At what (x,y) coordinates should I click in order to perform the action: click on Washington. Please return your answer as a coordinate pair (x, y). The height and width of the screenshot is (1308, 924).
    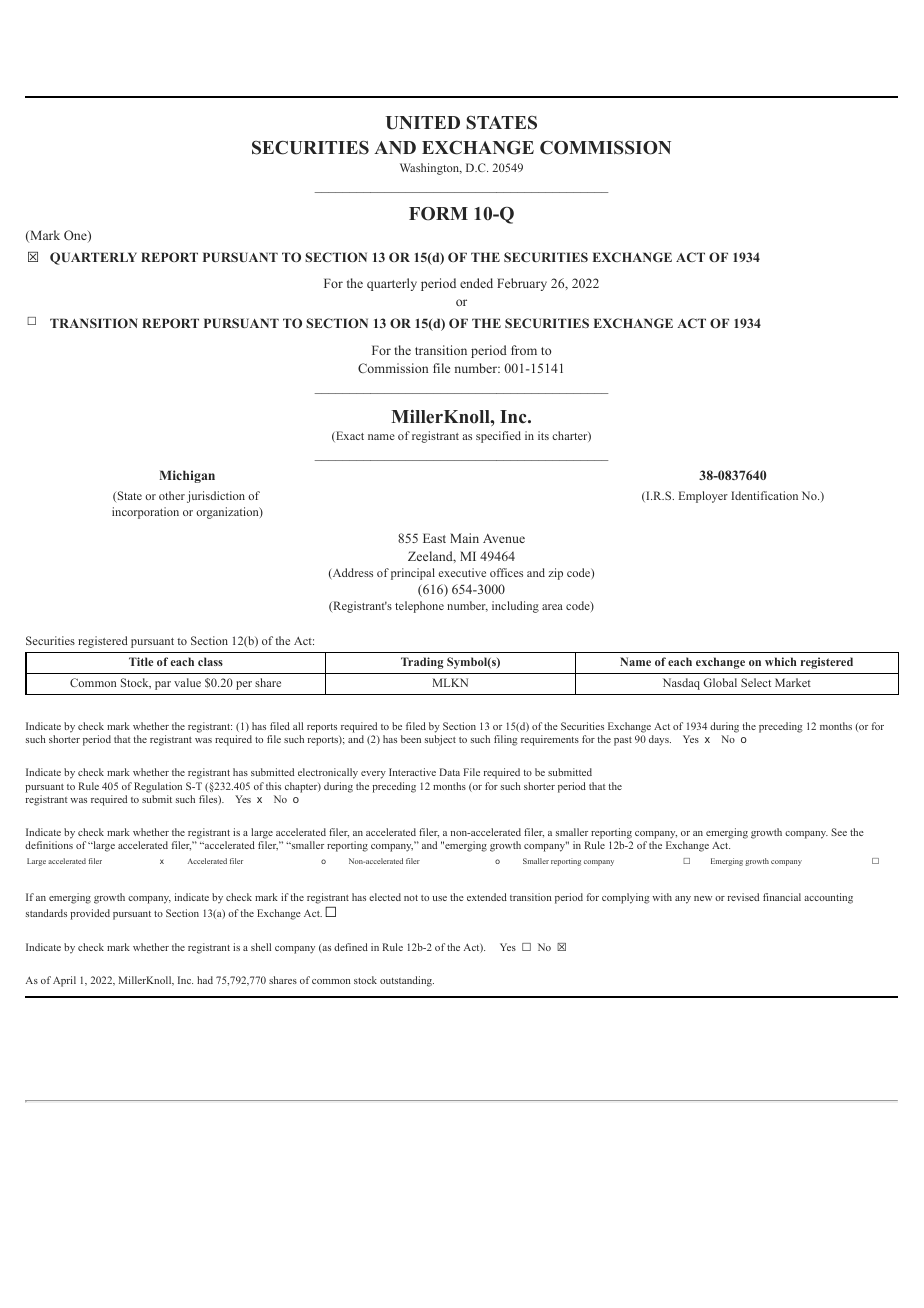
    Looking at the image, I should click on (431, 169).
